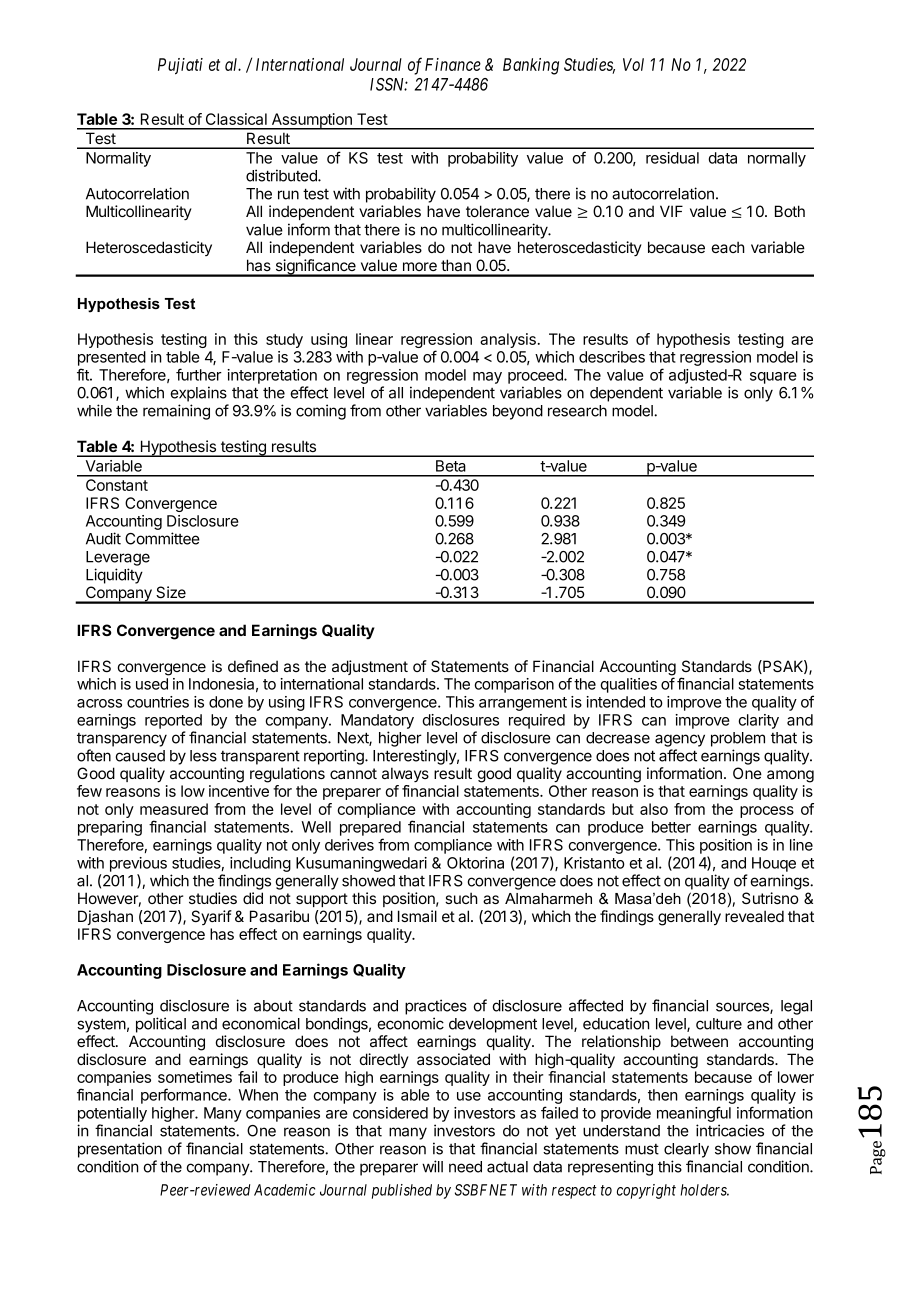 Image resolution: width=924 pixels, height=1308 pixels. I want to click on remaining, so click(176, 412).
